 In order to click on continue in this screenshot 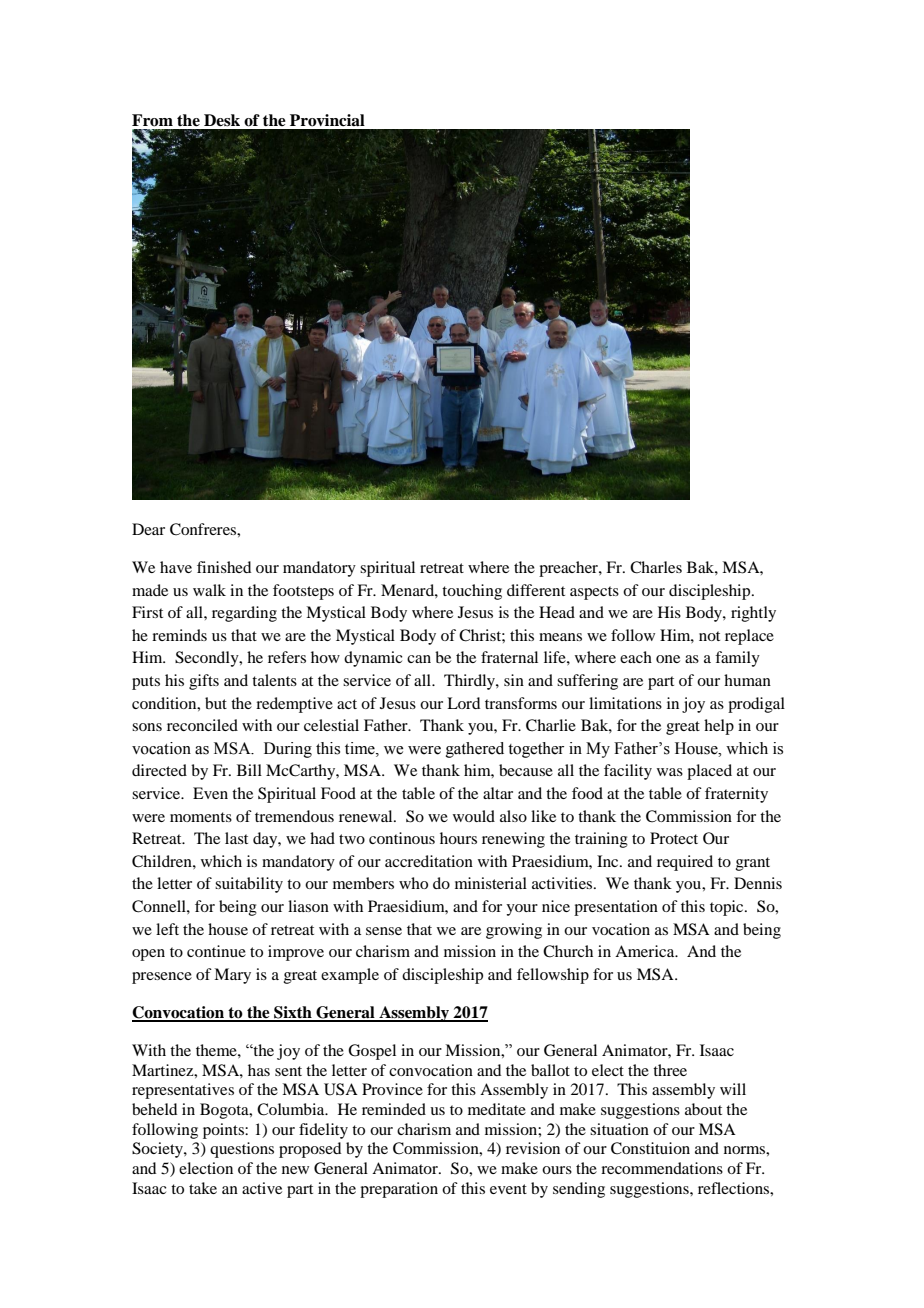, I will do `click(216, 951)`.
